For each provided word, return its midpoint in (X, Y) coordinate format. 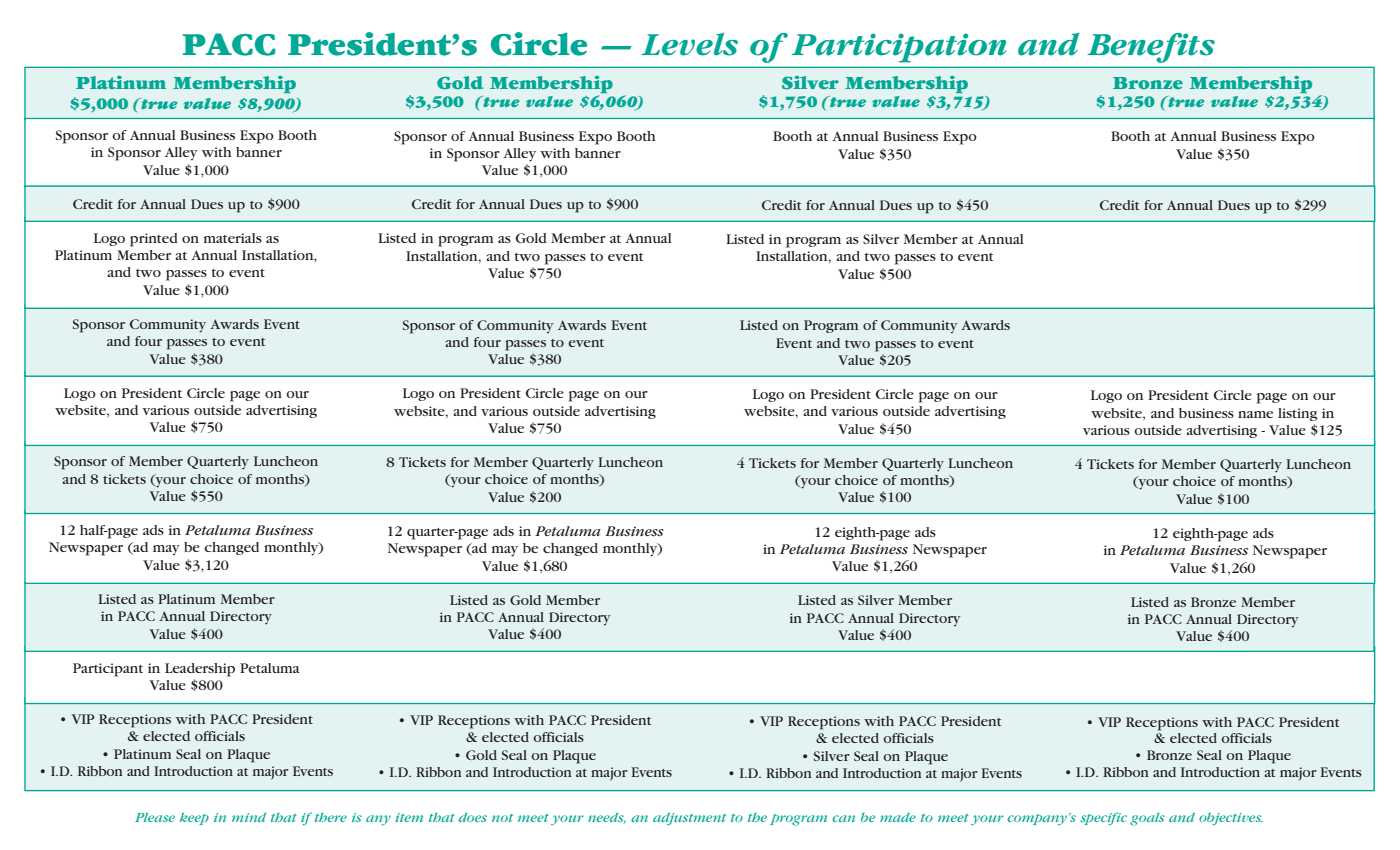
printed (154, 240)
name (1255, 414)
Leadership (200, 670)
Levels (689, 44)
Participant (108, 670)
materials (233, 238)
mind (249, 817)
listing (1297, 414)
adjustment (689, 819)
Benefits (1151, 48)
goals (1147, 819)
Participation (899, 48)
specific (1104, 818)
